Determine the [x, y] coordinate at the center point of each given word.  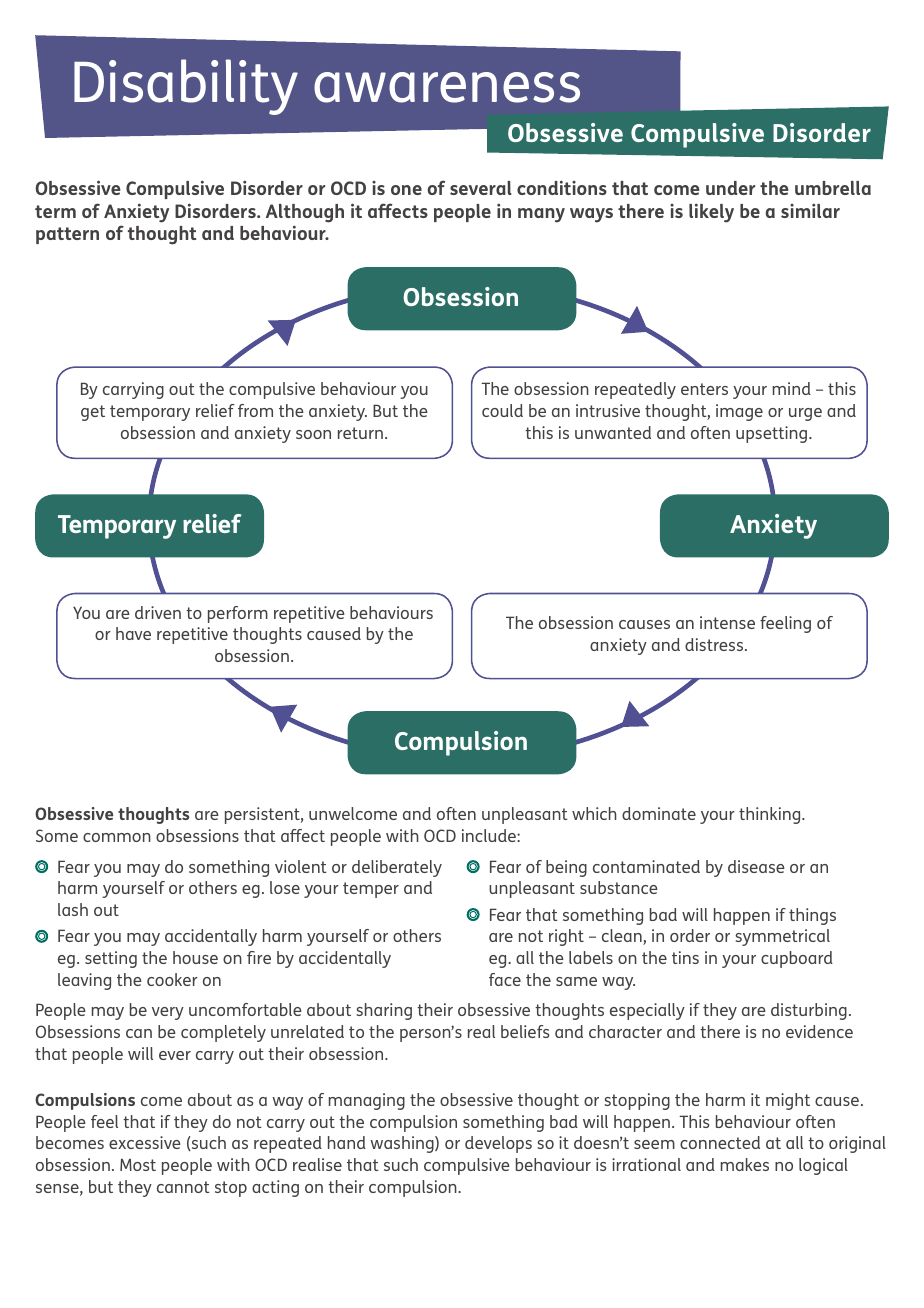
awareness [447, 87]
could [502, 410]
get [93, 413]
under [730, 188]
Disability [186, 87]
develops [498, 1144]
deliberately [397, 868]
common [117, 837]
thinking [771, 815]
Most [138, 1164]
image [739, 412]
